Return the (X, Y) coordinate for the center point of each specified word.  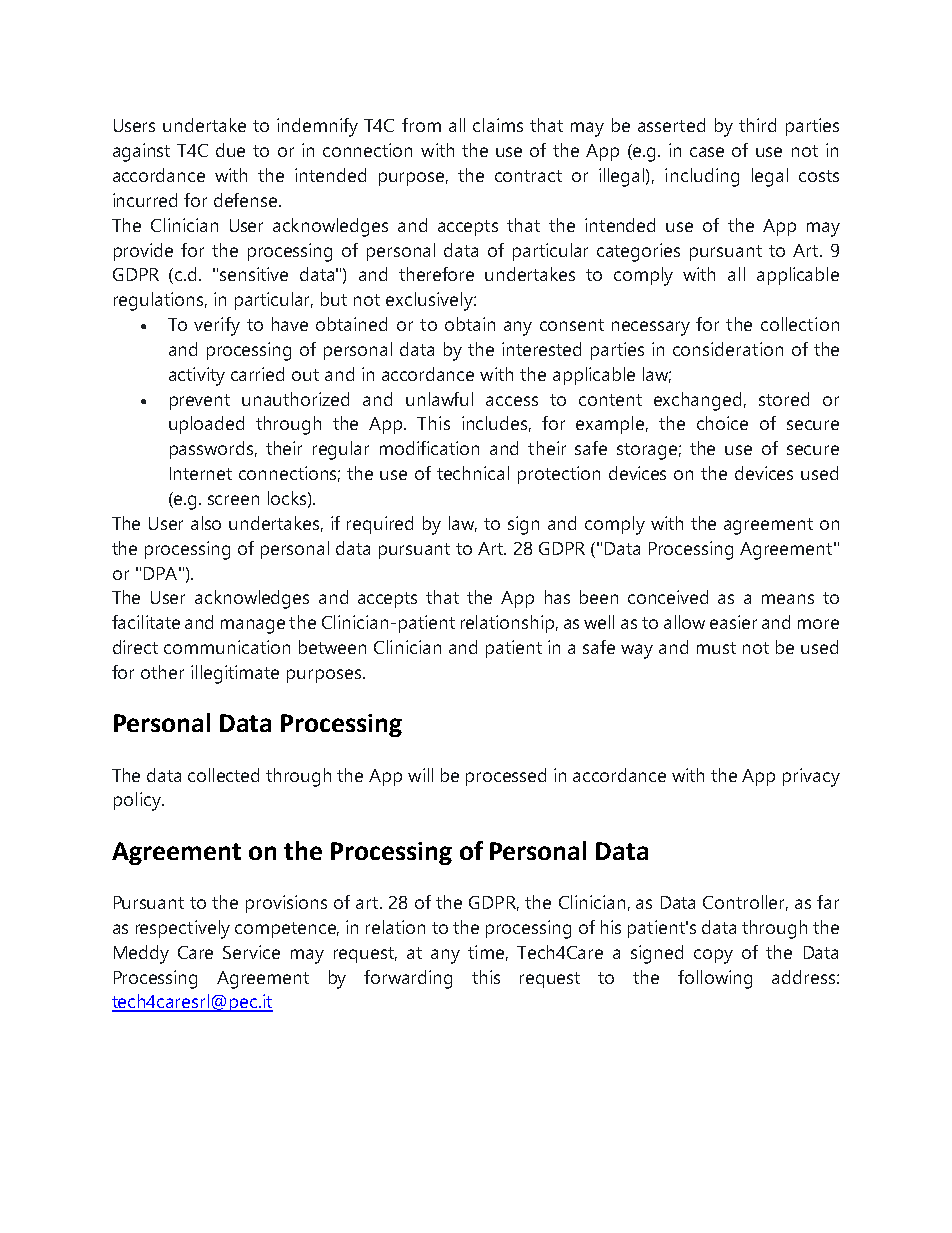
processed (506, 777)
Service (251, 952)
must (716, 648)
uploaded (206, 425)
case (707, 152)
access (512, 401)
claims (498, 125)
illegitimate (235, 674)
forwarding (408, 979)
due (230, 150)
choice (722, 423)
